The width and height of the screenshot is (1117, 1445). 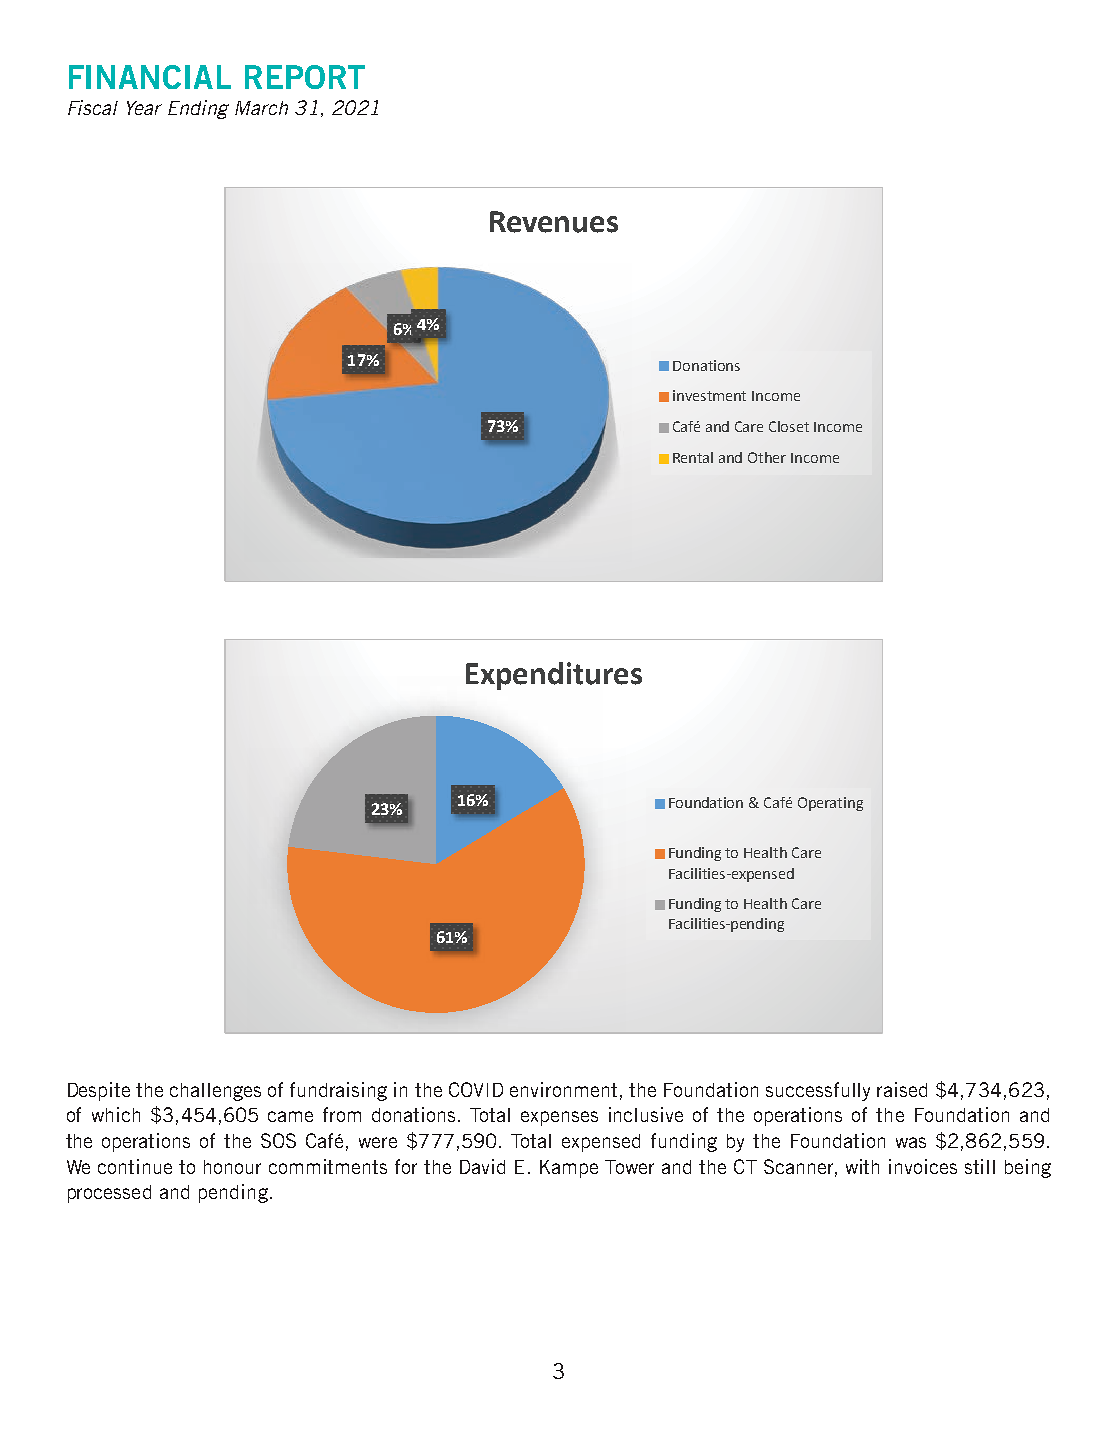 What do you see at coordinates (789, 426) in the screenshot?
I see `Closet` at bounding box center [789, 426].
